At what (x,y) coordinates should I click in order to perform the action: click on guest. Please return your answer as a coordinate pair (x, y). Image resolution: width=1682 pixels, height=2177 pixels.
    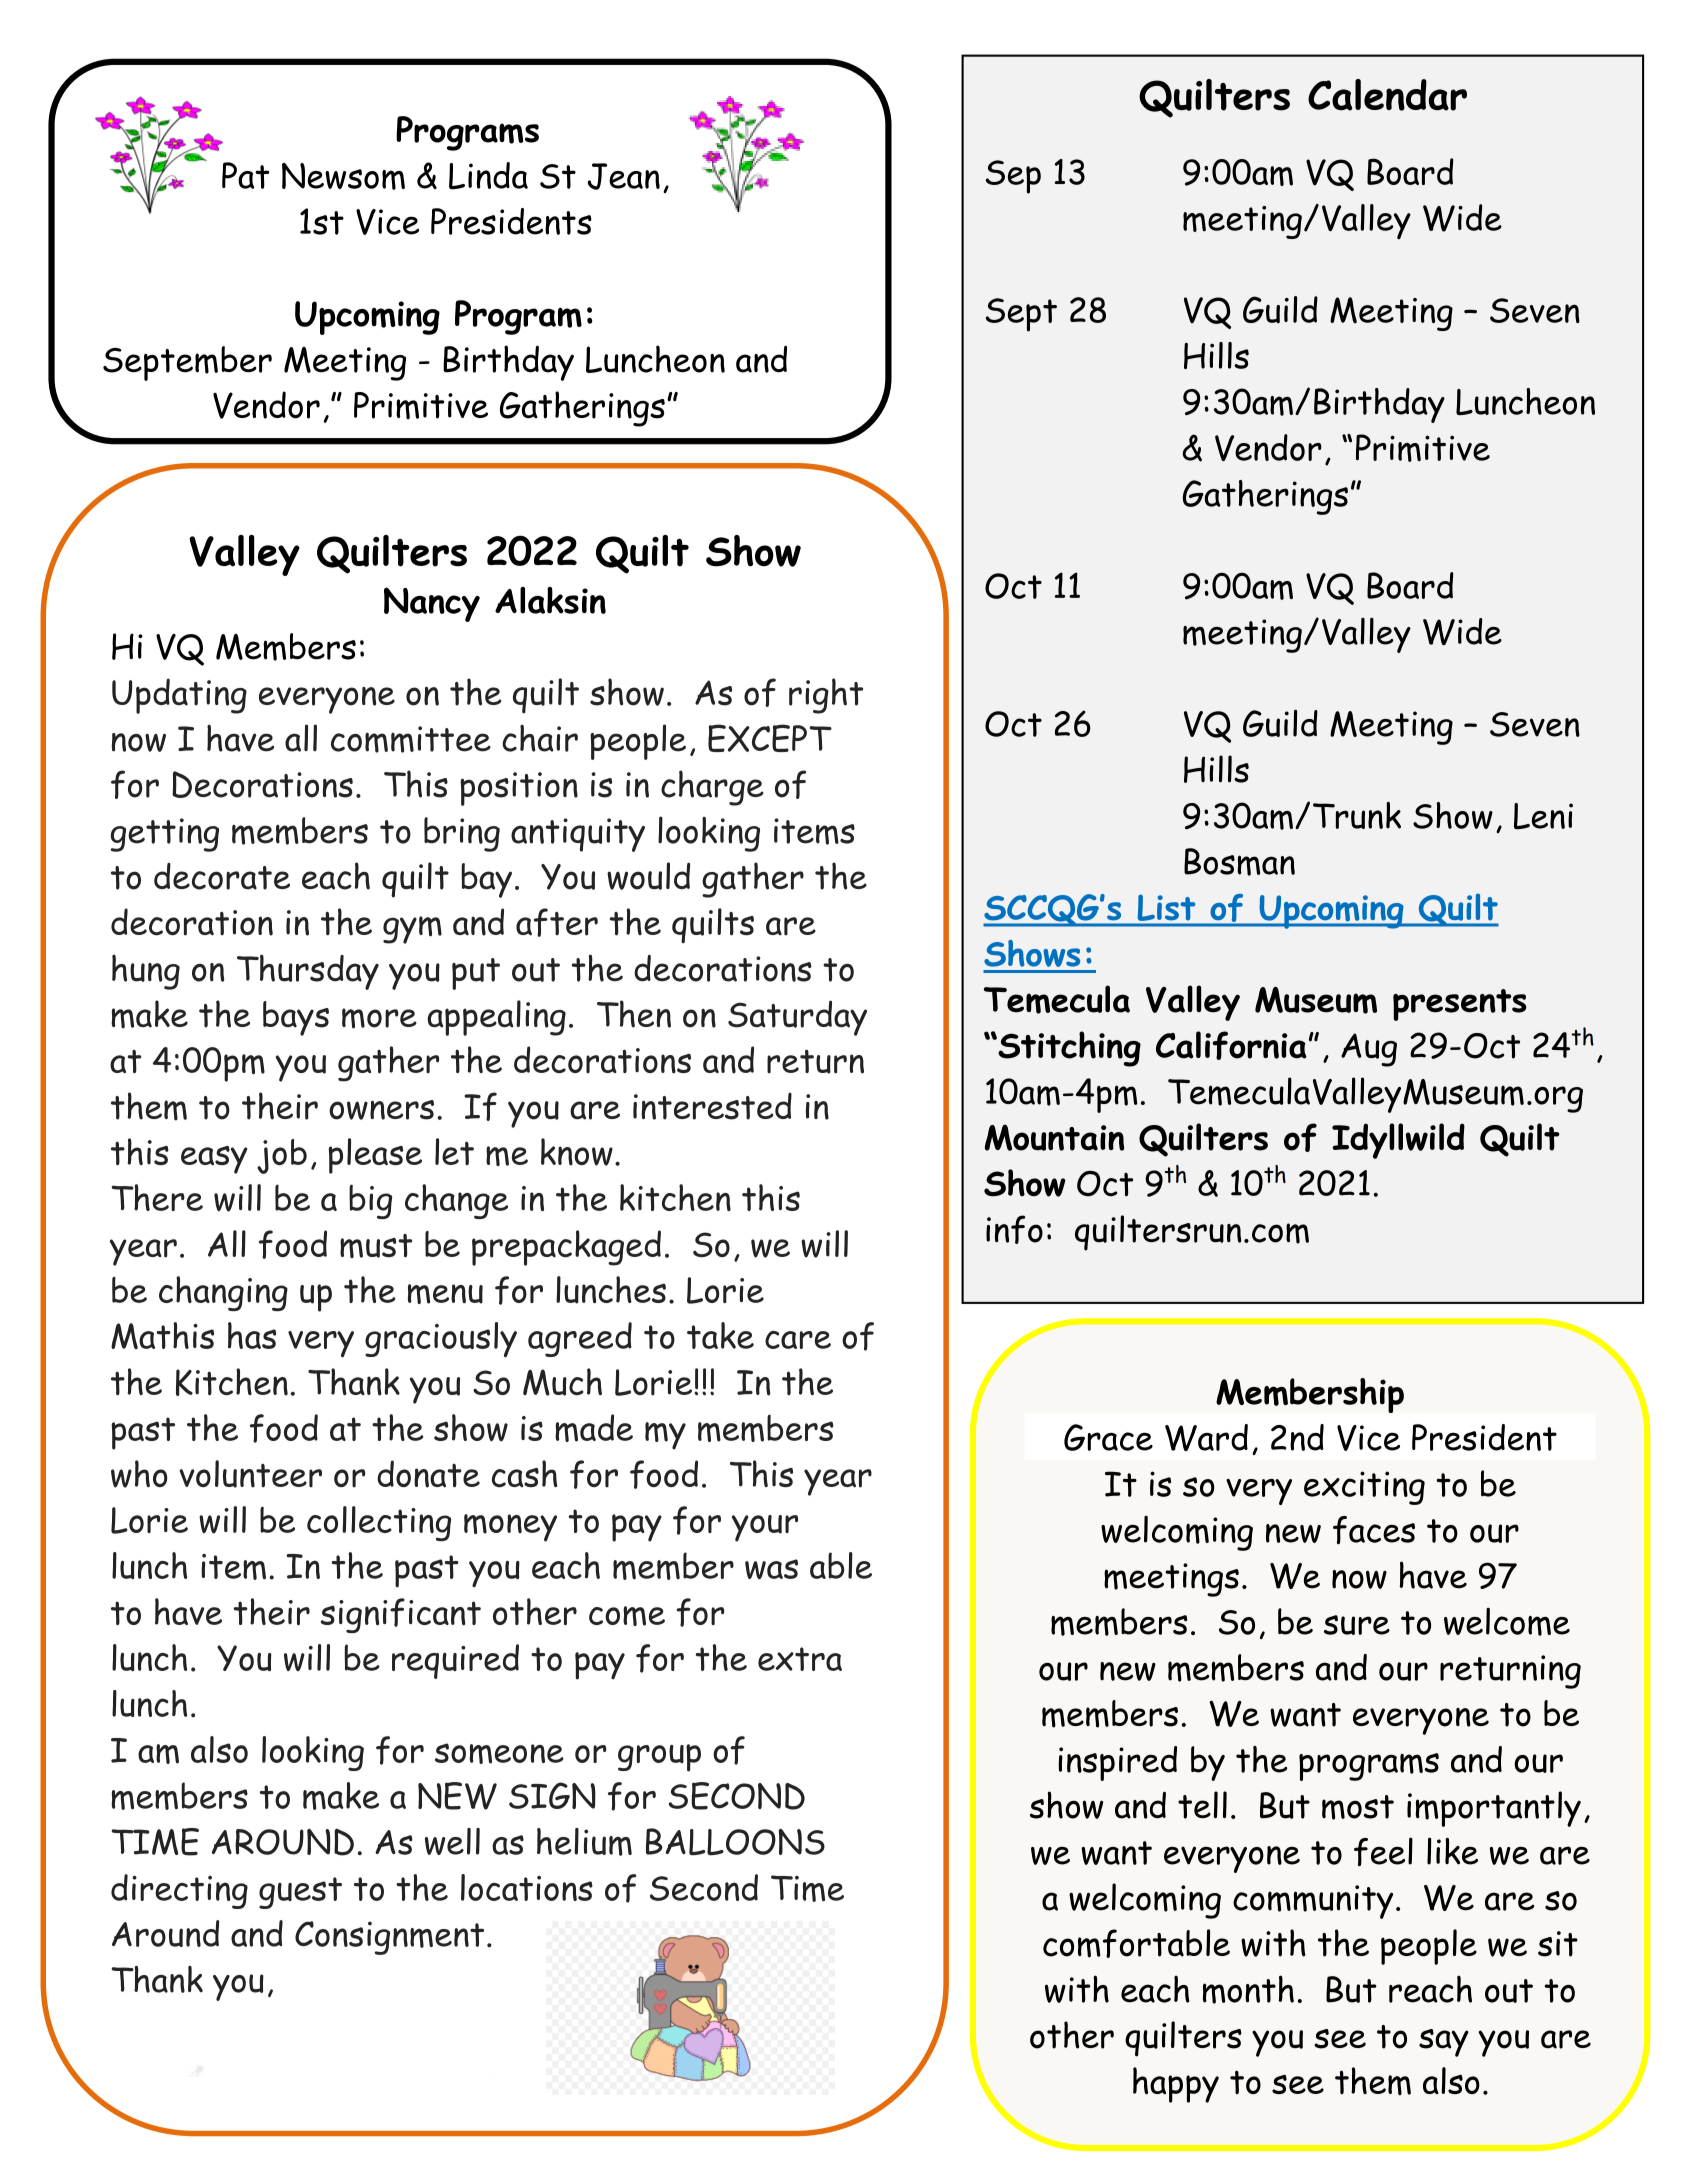
    Looking at the image, I should click on (300, 1893).
